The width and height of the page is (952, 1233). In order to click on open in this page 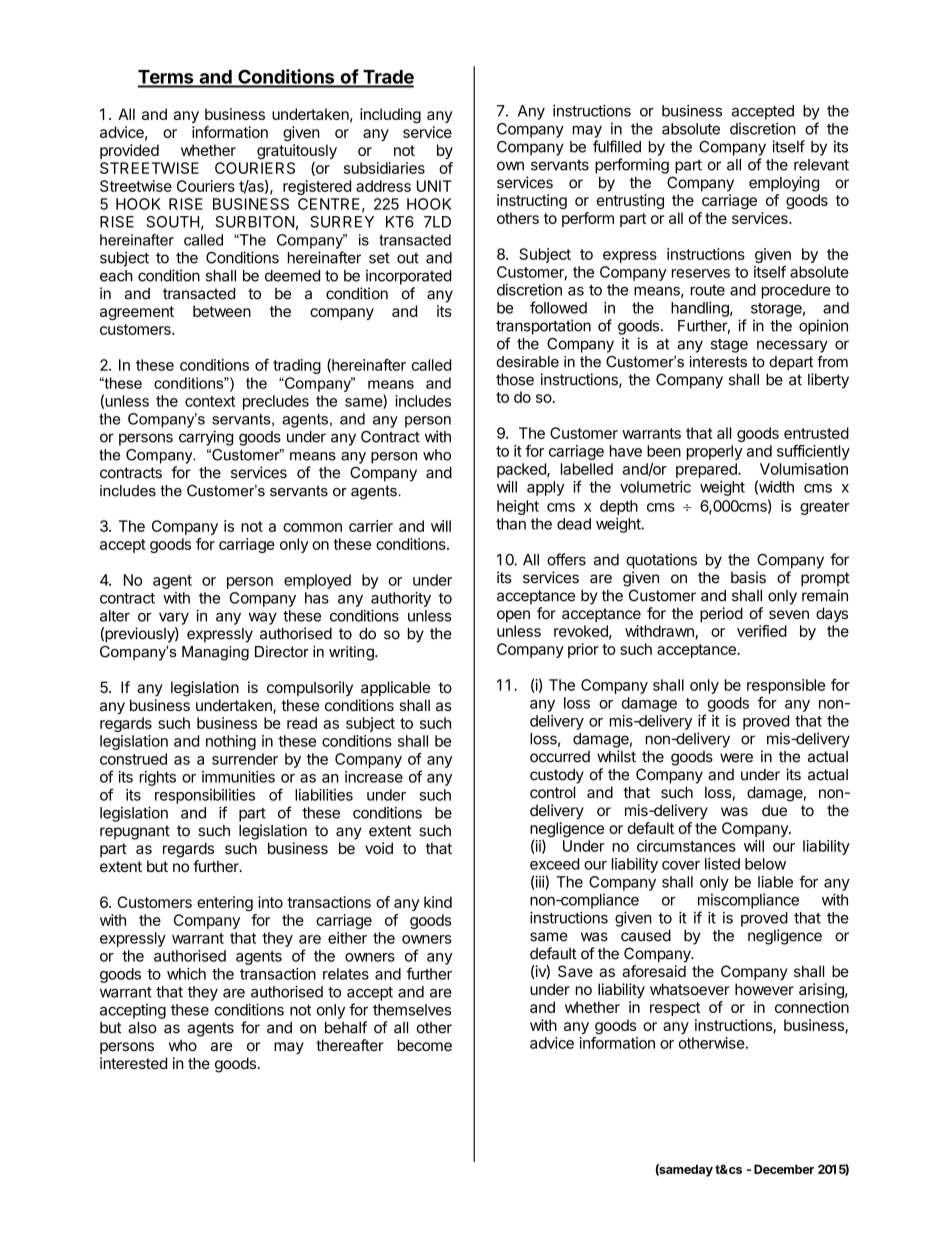, I will do `click(513, 616)`.
